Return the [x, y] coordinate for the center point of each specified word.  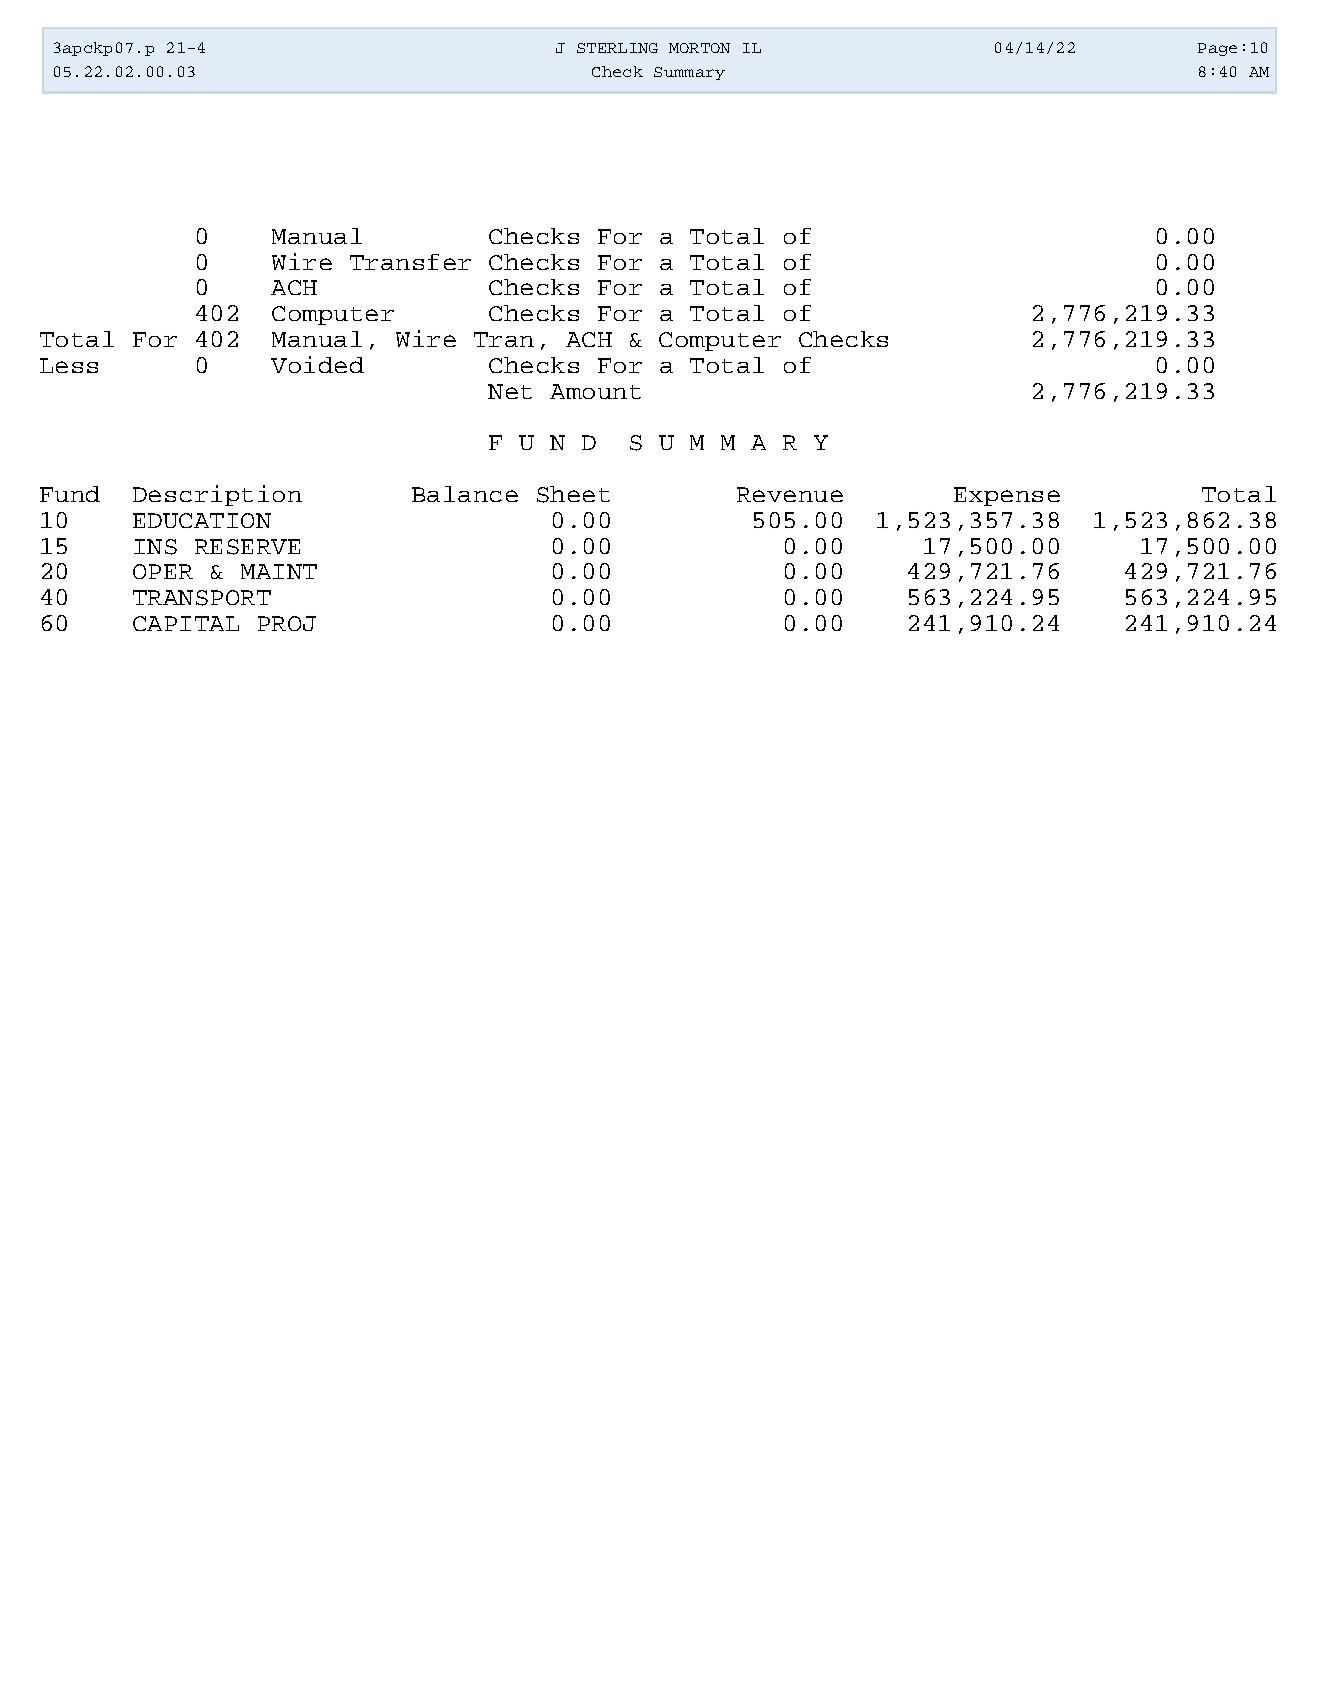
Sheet [573, 494]
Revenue [790, 494]
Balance [465, 494]
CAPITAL [186, 623]
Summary [689, 73]
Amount [595, 391]
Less [69, 365]
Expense [1007, 496]
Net [510, 391]
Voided [317, 364]
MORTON [699, 48]
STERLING [617, 48]
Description [217, 495]
